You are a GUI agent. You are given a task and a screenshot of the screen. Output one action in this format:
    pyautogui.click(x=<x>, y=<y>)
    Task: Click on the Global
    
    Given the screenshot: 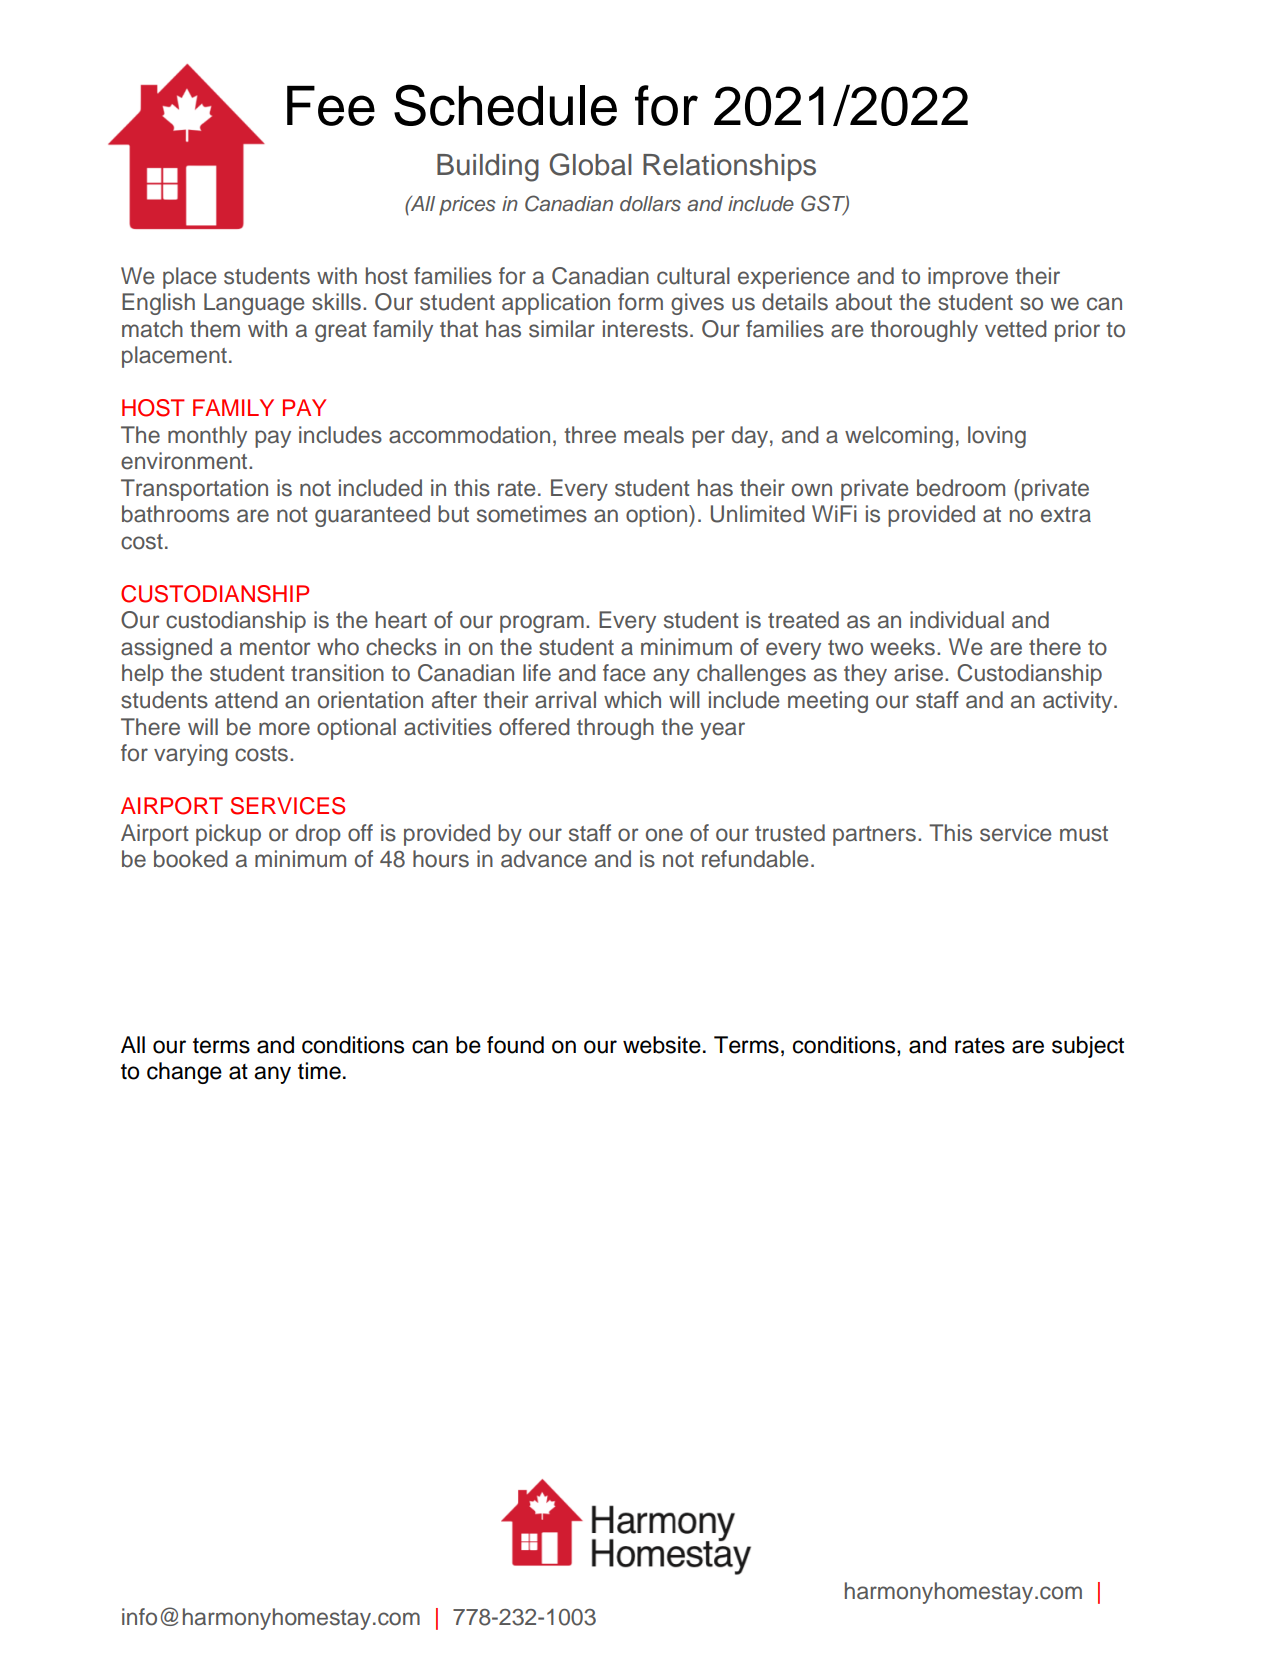 What is the action you would take?
    pyautogui.click(x=590, y=164)
